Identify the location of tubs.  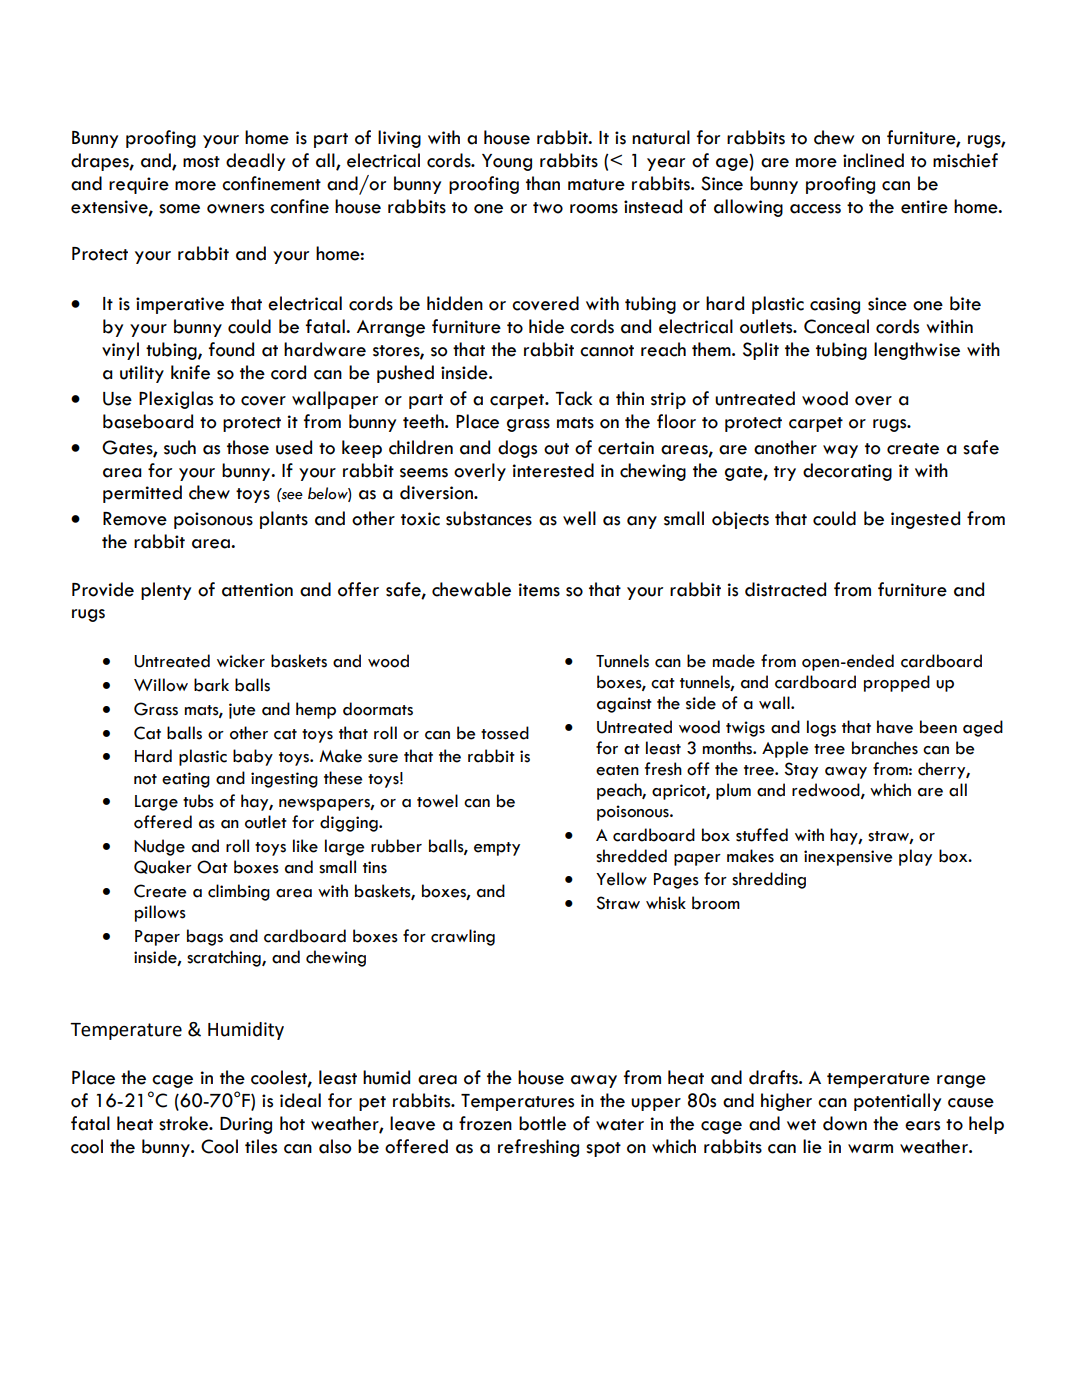
(198, 801).
